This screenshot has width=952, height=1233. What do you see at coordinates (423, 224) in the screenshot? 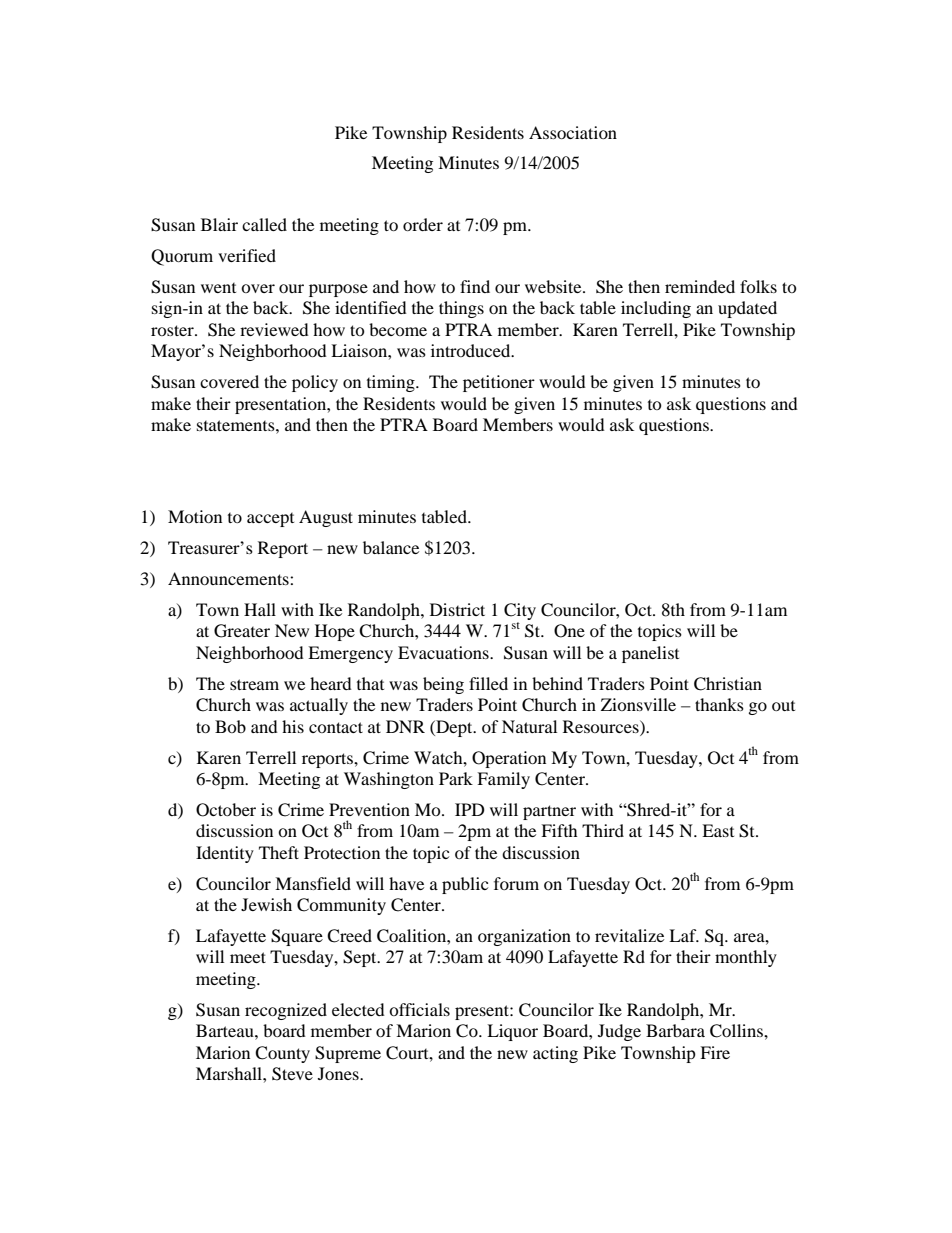
I see `order` at bounding box center [423, 224].
